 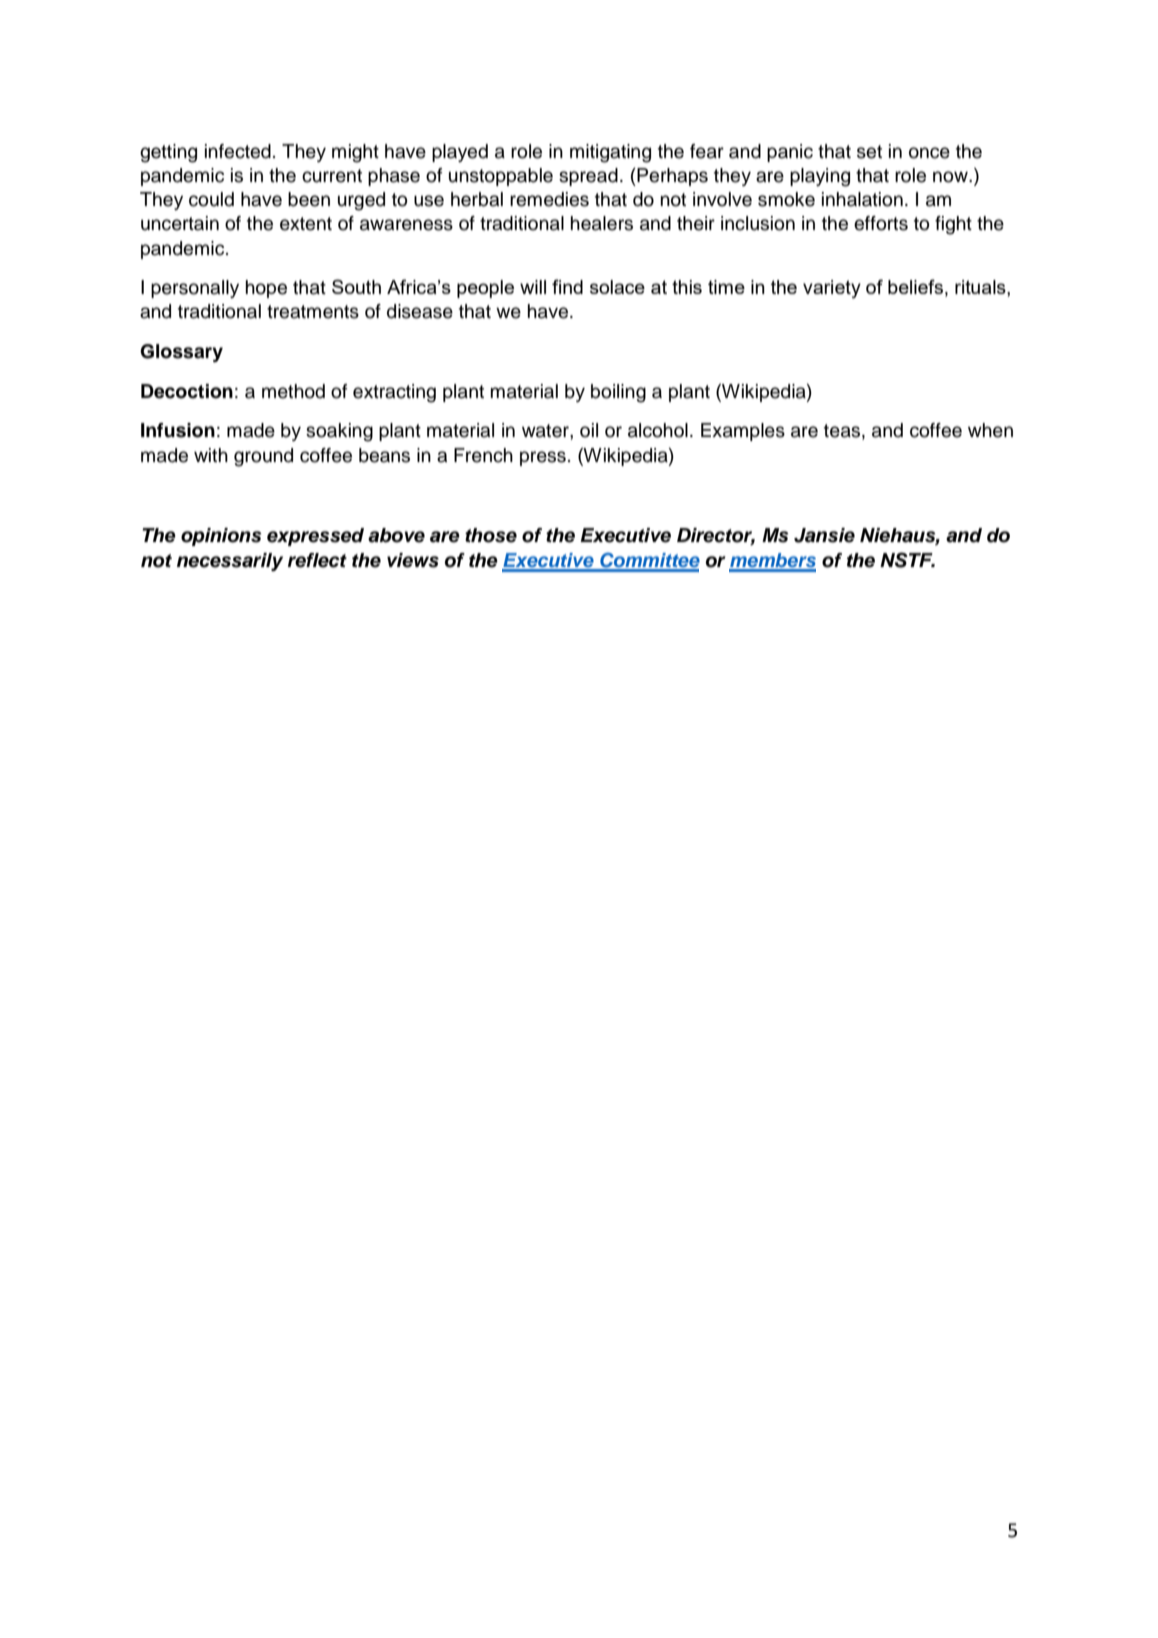 What do you see at coordinates (491, 535) in the screenshot?
I see `those` at bounding box center [491, 535].
